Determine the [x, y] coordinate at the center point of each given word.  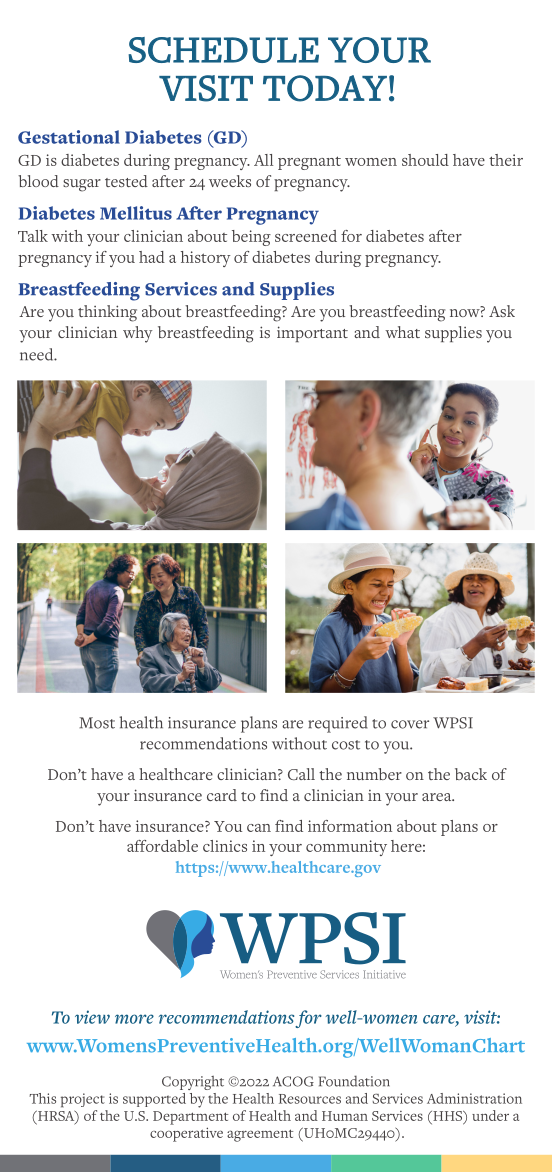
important [312, 334]
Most [97, 723]
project [83, 1100]
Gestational [69, 137]
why [137, 334]
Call [301, 774]
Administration [474, 1098]
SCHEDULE [223, 50]
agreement [260, 1135]
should [425, 160]
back [471, 774]
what [402, 332]
